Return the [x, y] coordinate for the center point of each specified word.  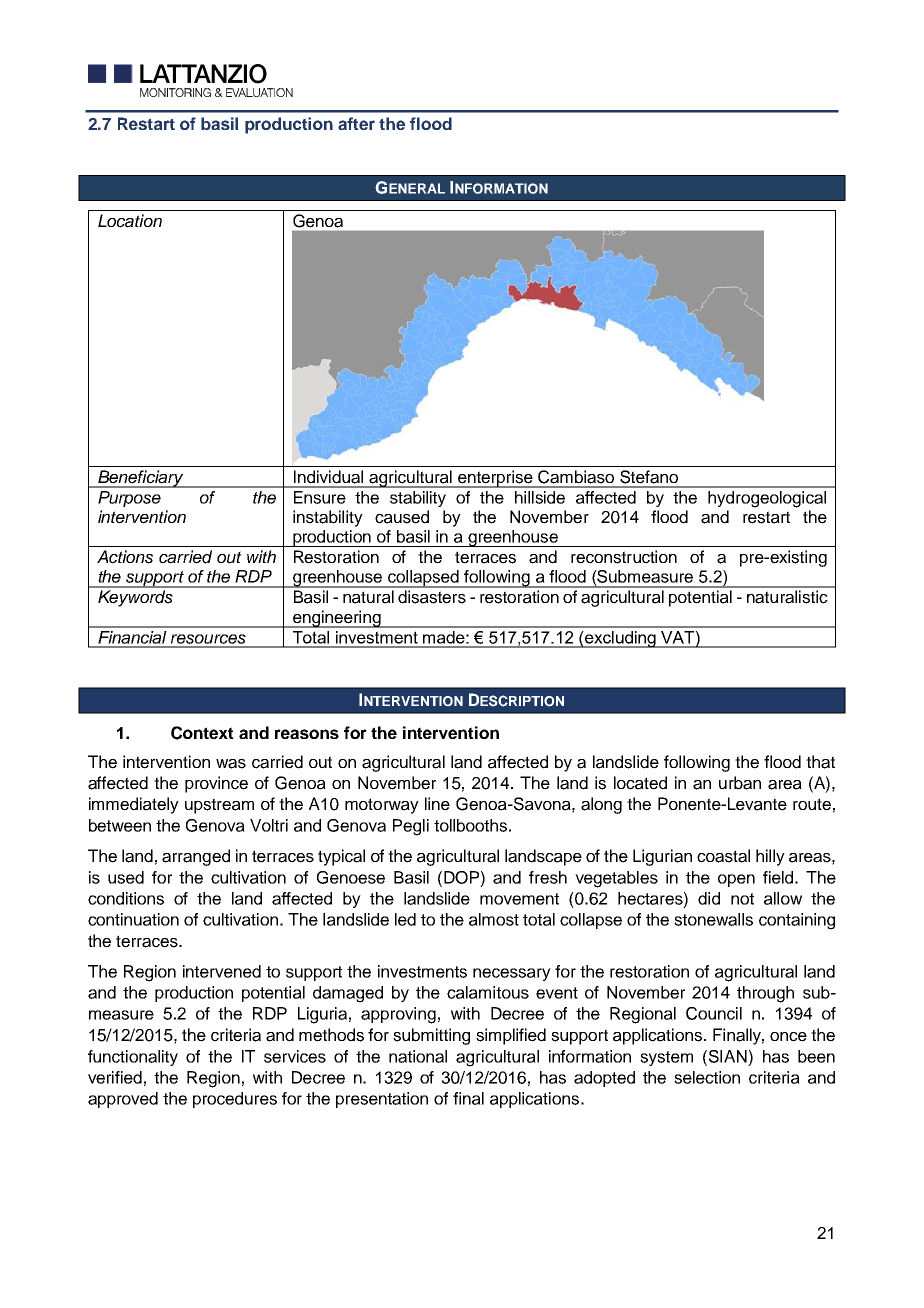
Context [202, 733]
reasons [307, 734]
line [437, 804]
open [736, 880]
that [820, 762]
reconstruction [624, 557]
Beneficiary [141, 479]
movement [519, 899]
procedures [235, 1100]
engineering [337, 619]
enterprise [495, 479]
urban [740, 783]
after [356, 123]
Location [130, 221]
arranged [196, 857]
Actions [125, 557]
